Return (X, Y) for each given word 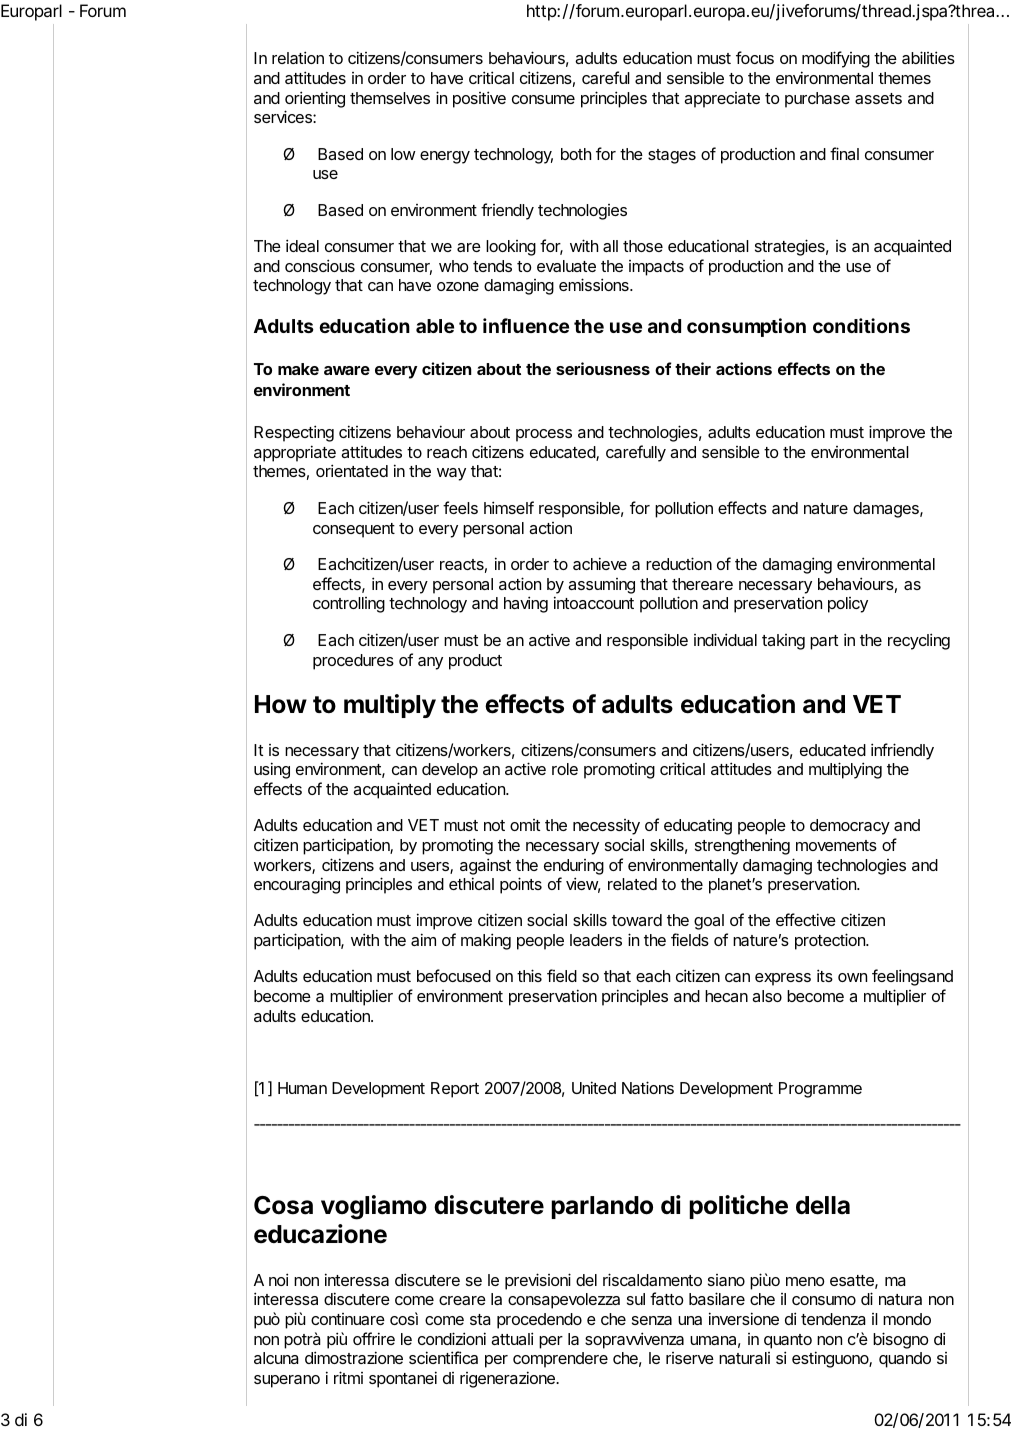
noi (278, 1279)
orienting (315, 99)
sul (636, 1299)
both (576, 154)
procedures (353, 662)
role (565, 769)
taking (783, 642)
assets (878, 98)
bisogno (901, 1340)
